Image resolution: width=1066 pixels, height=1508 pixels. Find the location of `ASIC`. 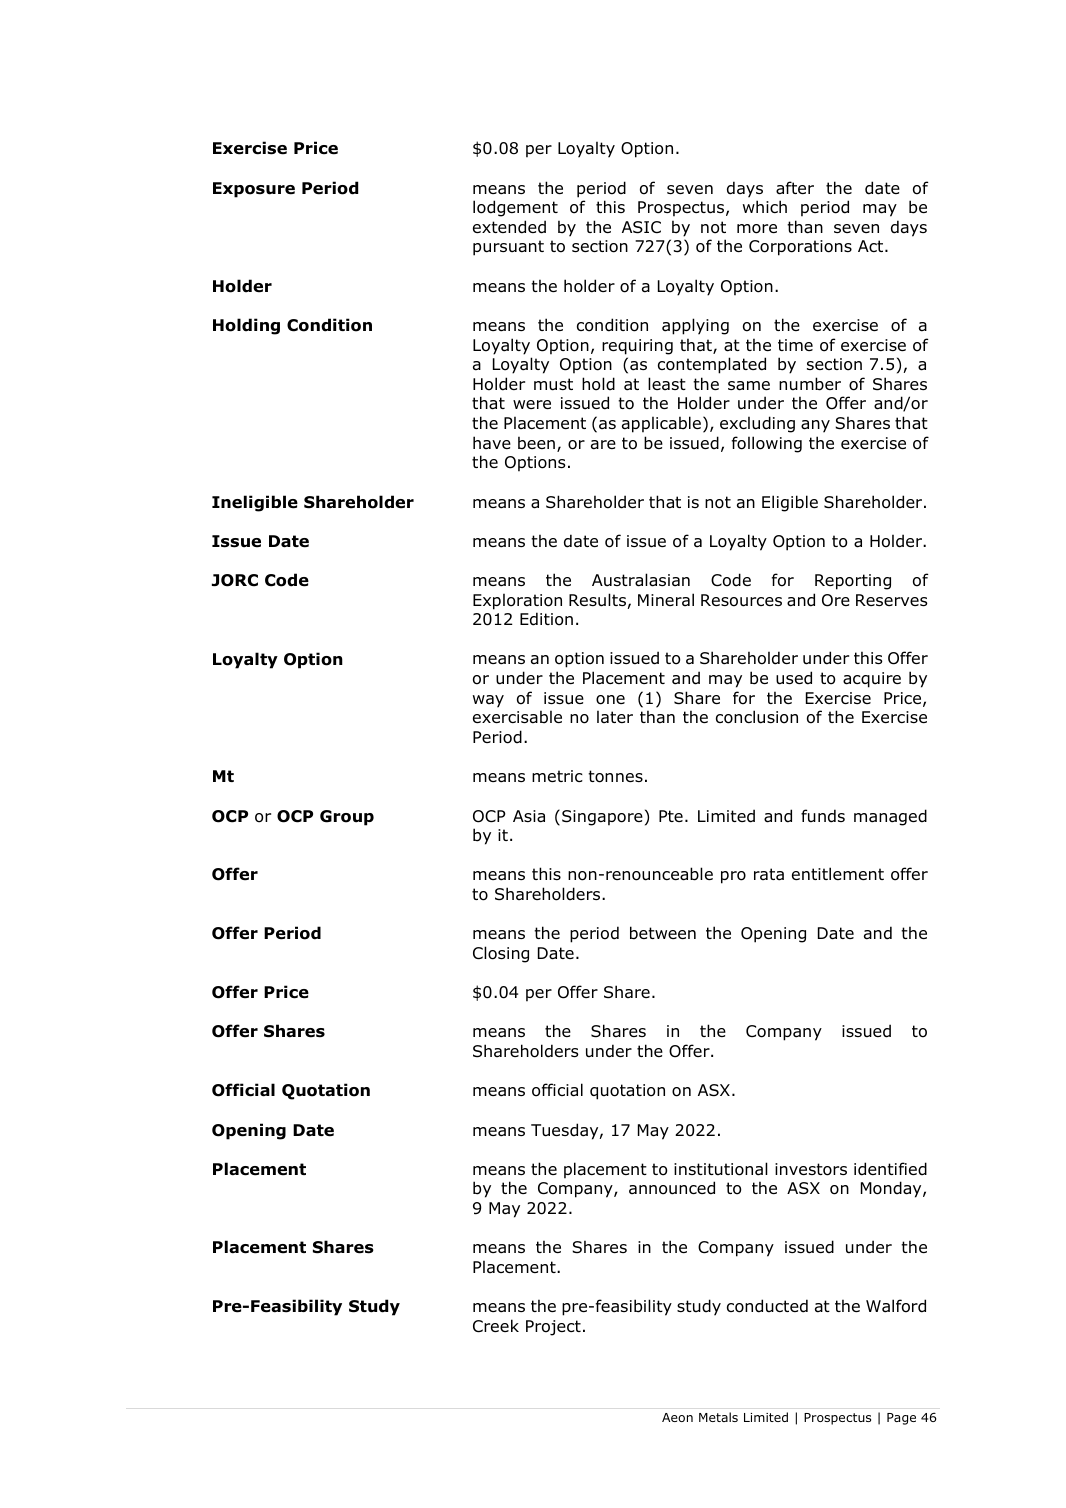

ASIC is located at coordinates (641, 227).
